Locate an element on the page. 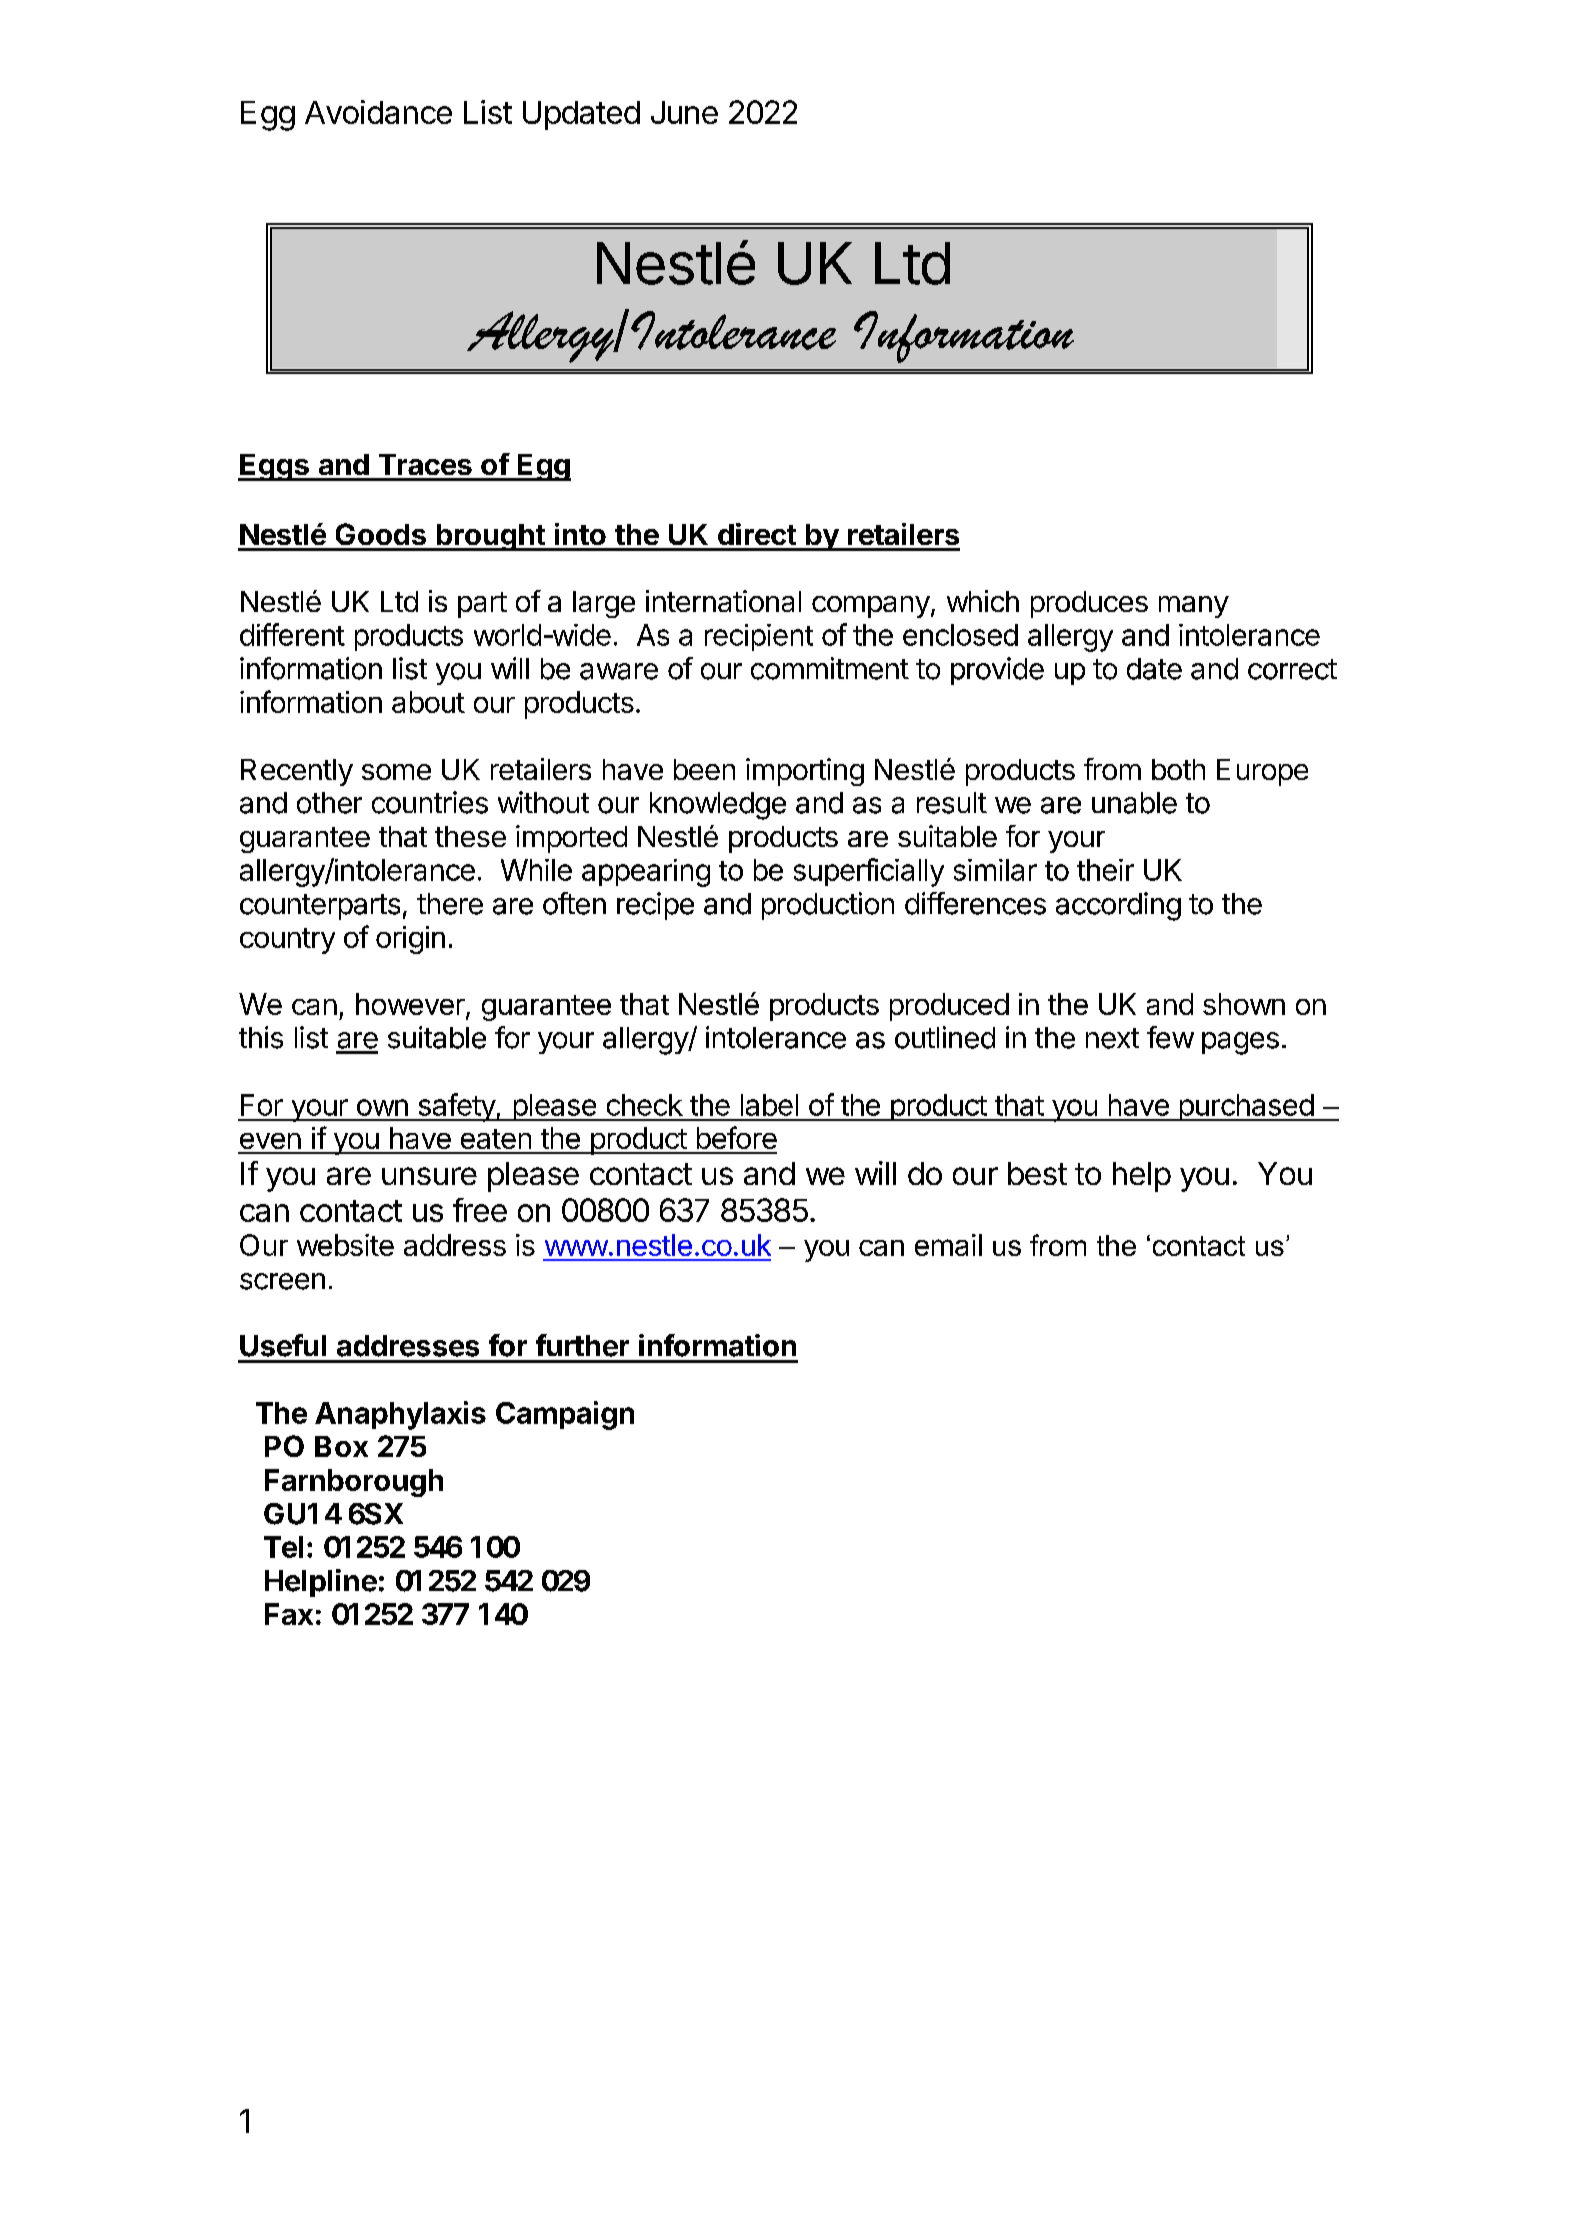 Image resolution: width=1579 pixels, height=2233 pixels. many is located at coordinates (1194, 607).
